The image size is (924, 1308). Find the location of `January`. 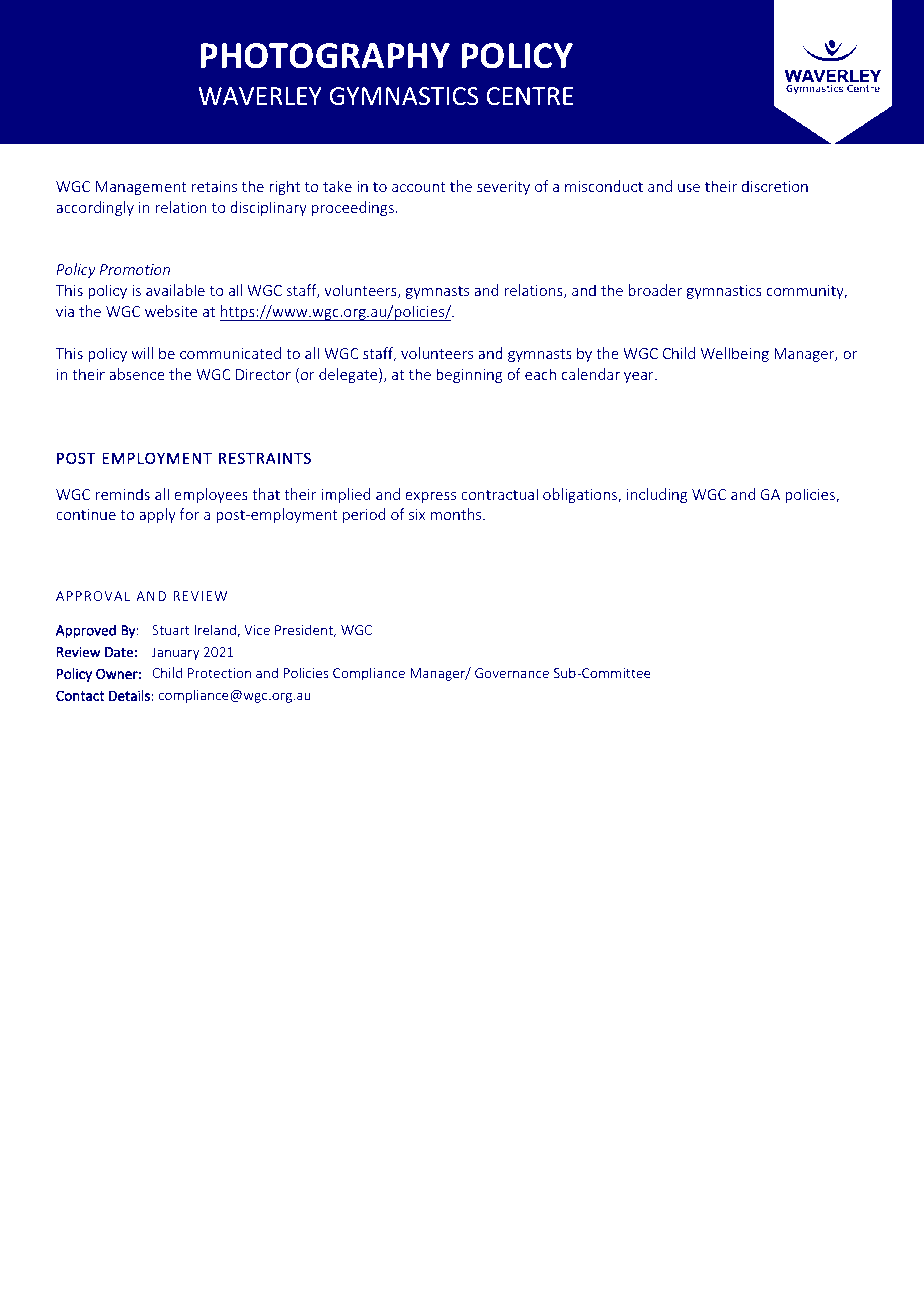

January is located at coordinates (175, 653).
